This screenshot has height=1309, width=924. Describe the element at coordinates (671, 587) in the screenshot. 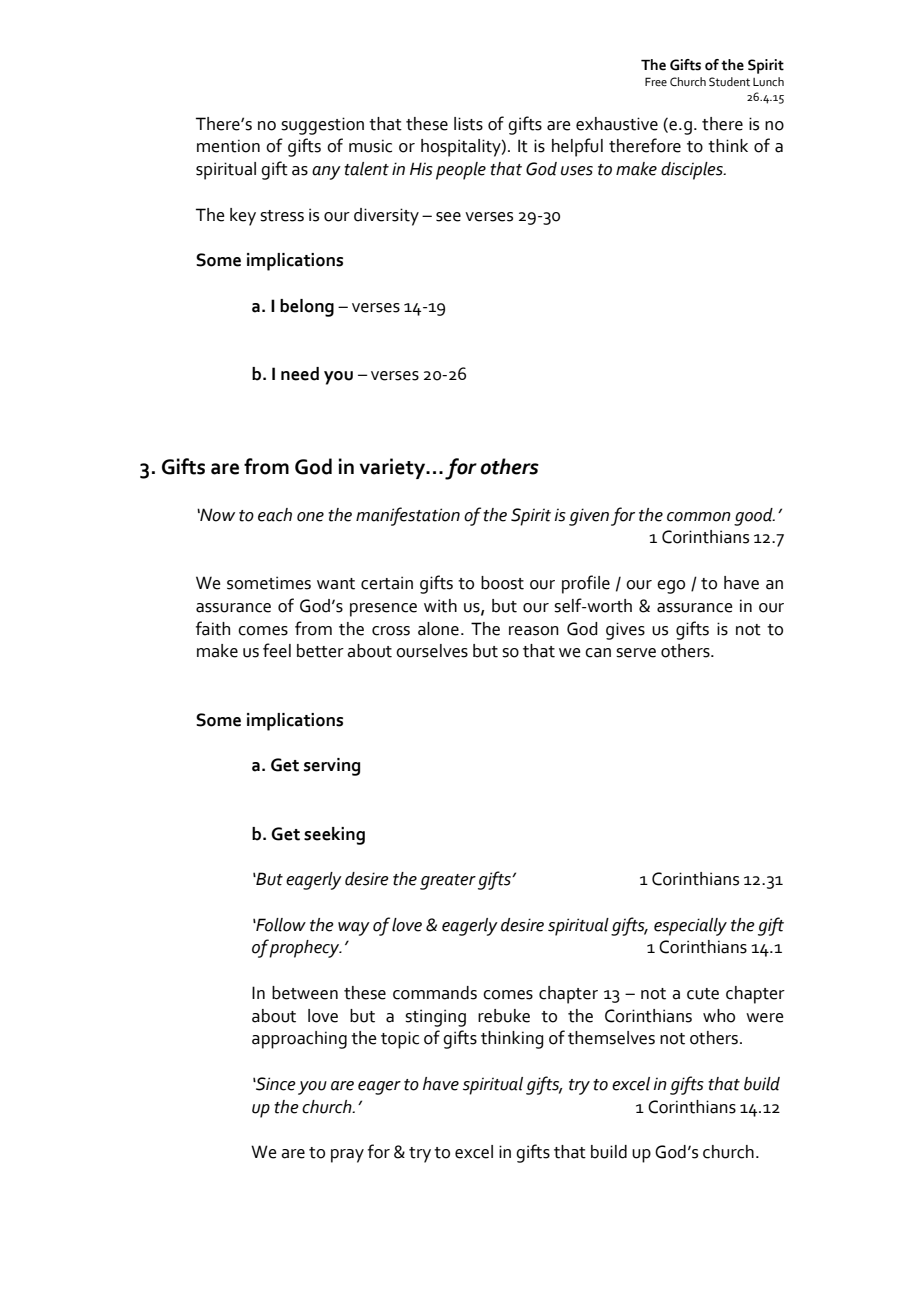

I see `ego` at that location.
